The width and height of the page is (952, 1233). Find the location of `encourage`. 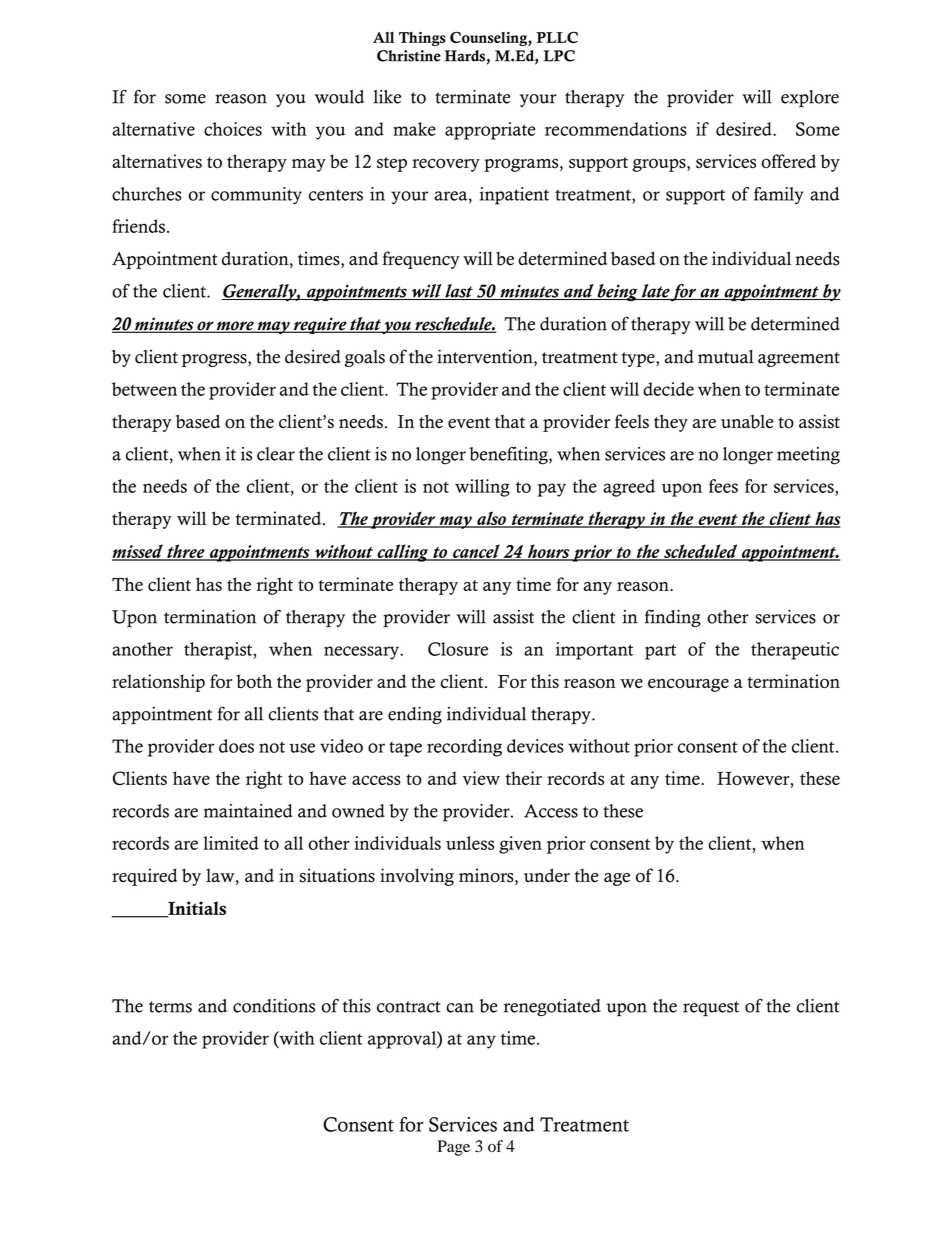

encourage is located at coordinates (688, 685).
